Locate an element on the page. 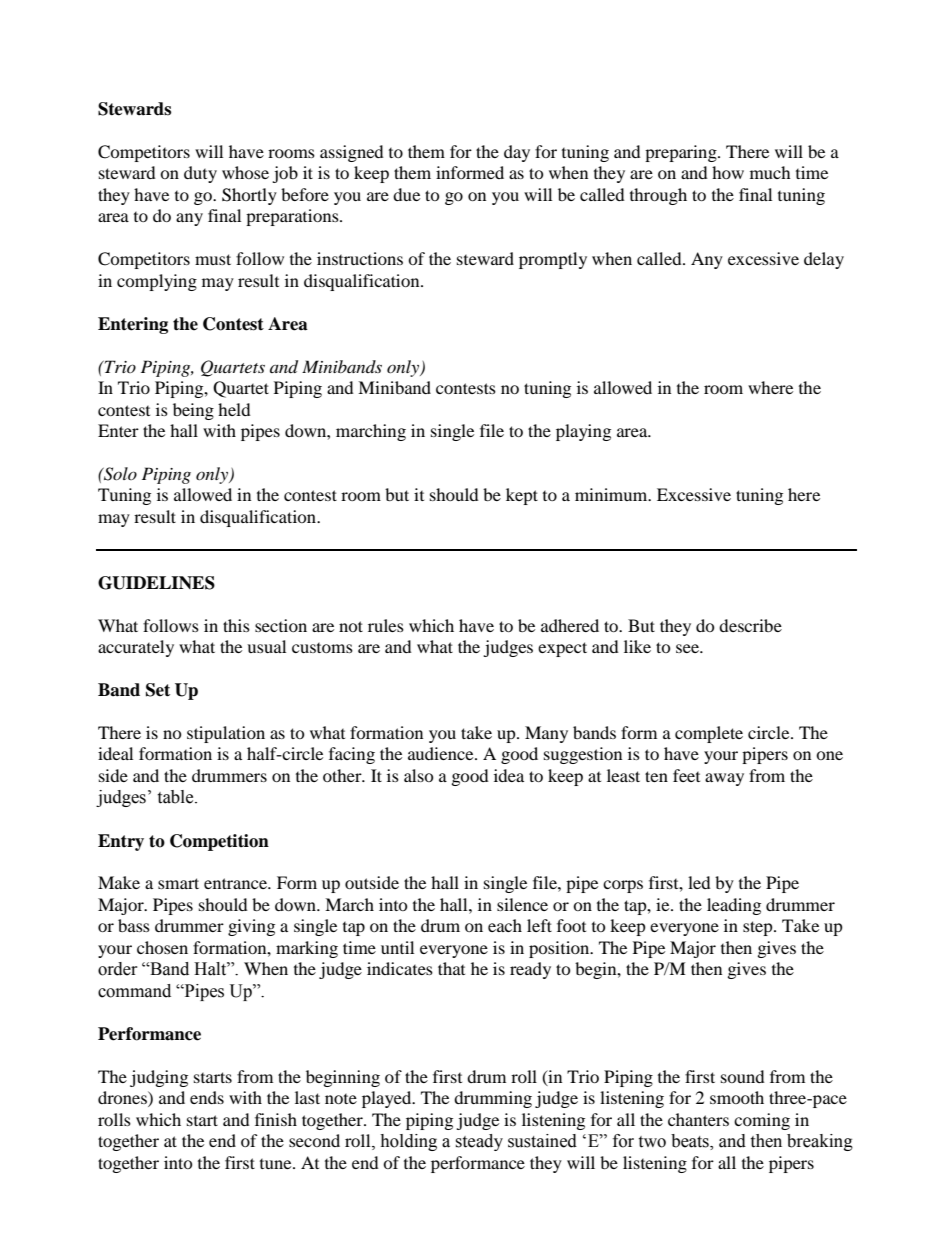 The image size is (952, 1233). expect is located at coordinates (562, 649).
